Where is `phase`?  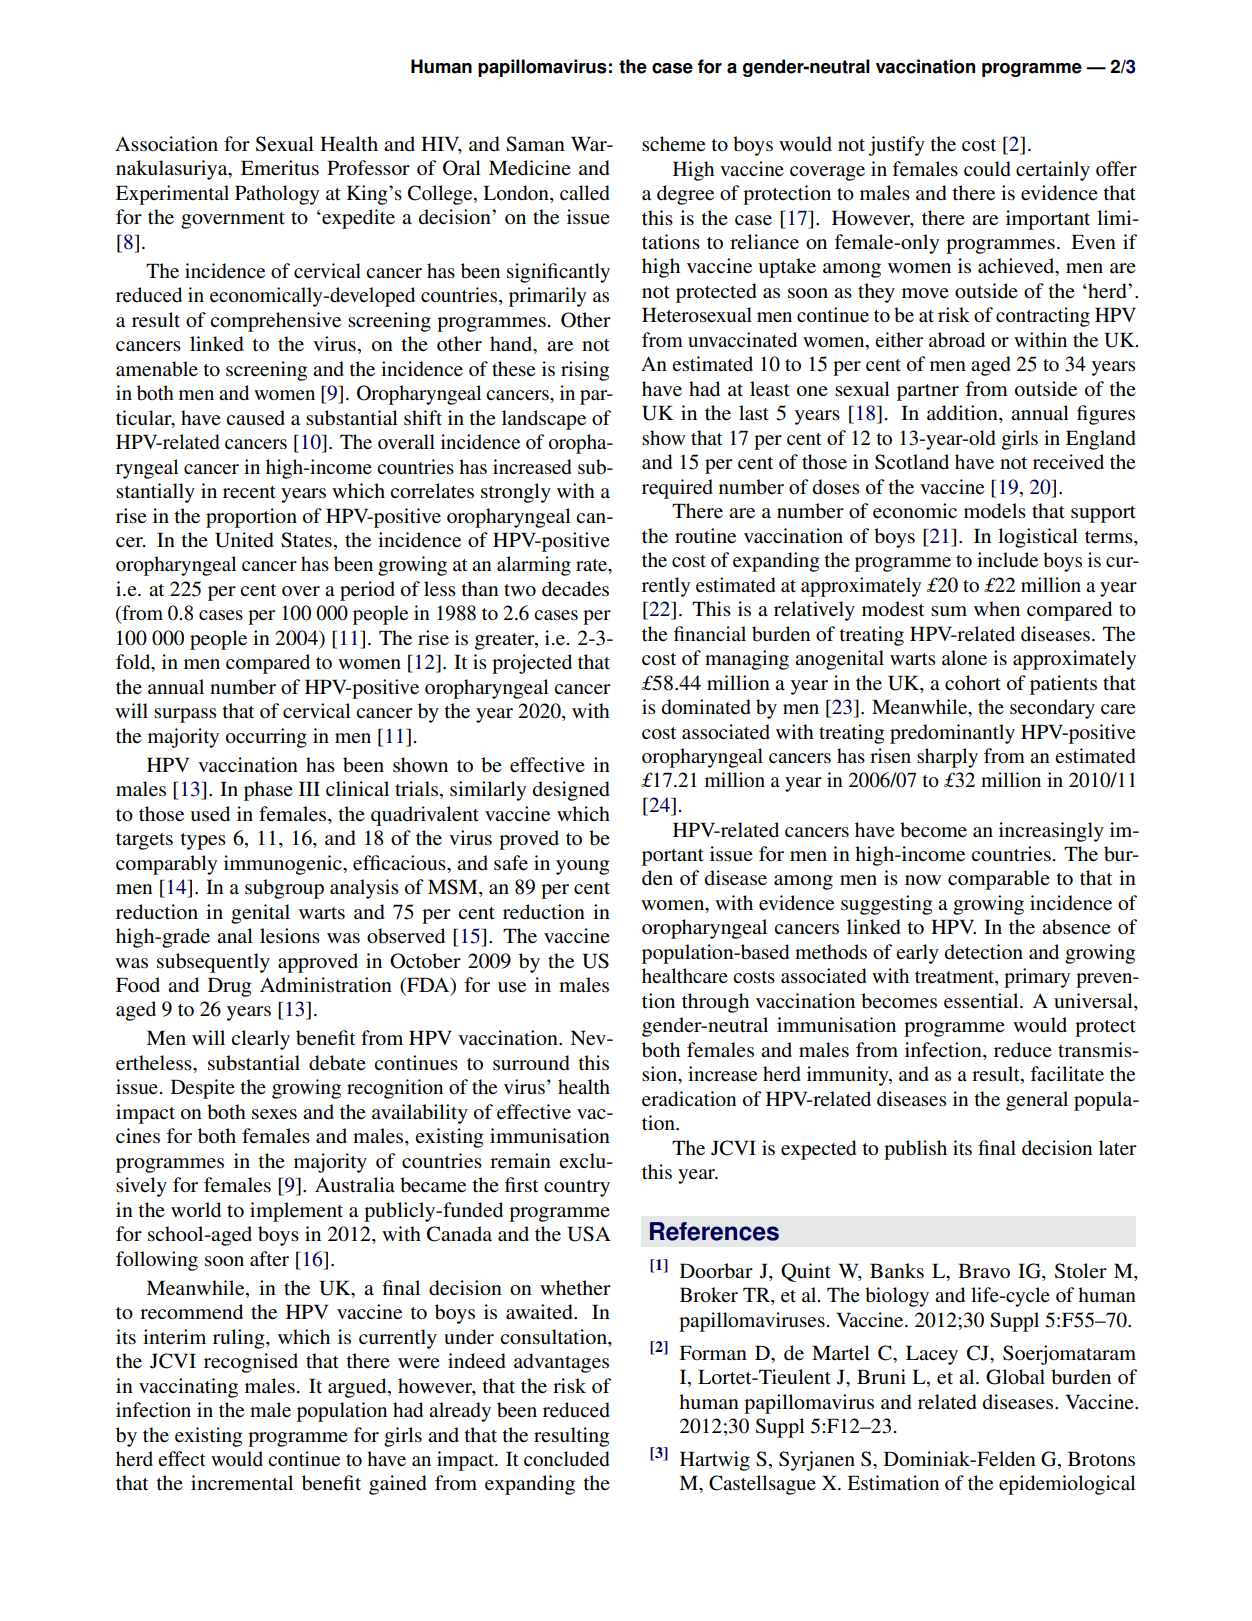 phase is located at coordinates (268, 791).
